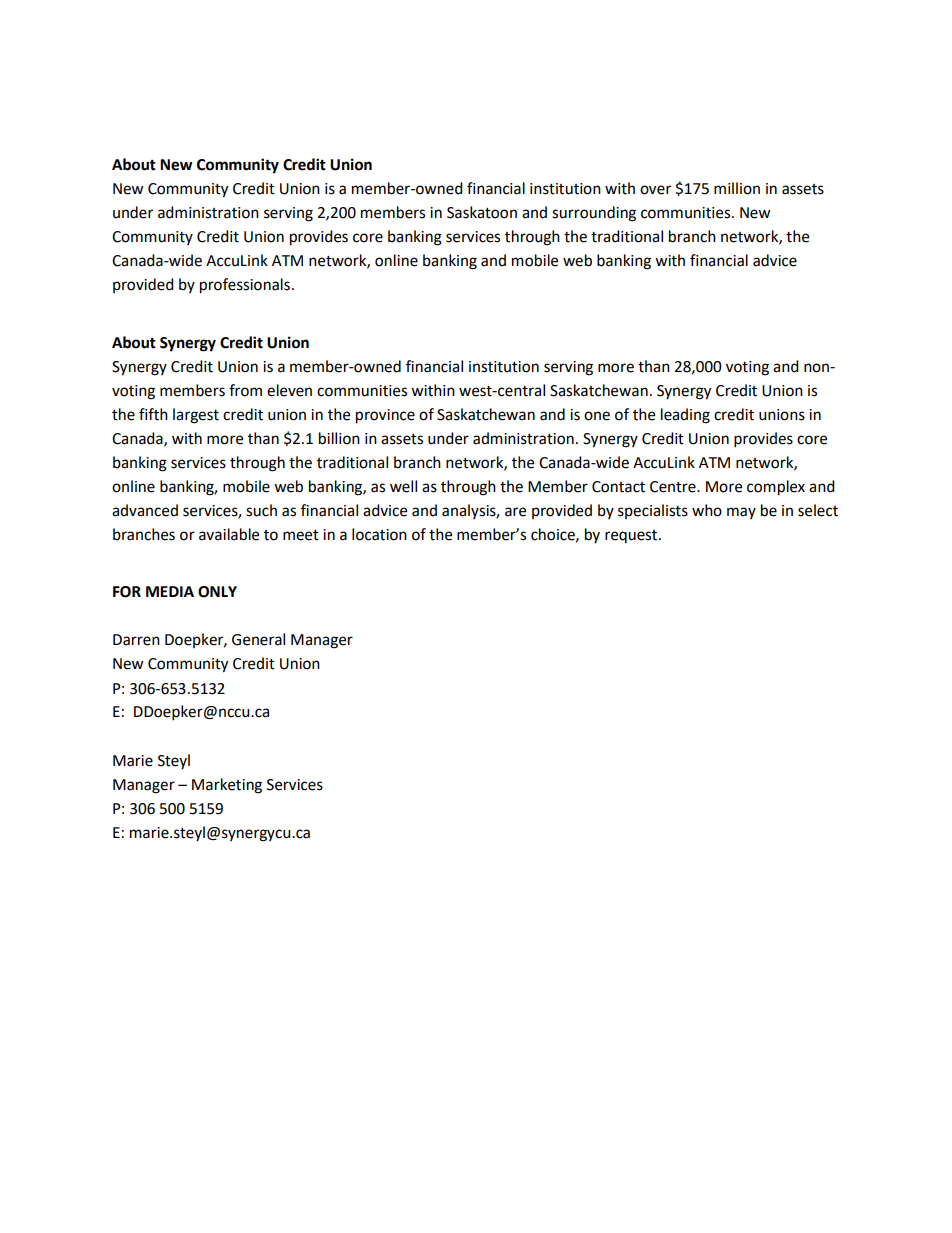 This screenshot has height=1233, width=952. What do you see at coordinates (482, 212) in the screenshot?
I see `Saskatoon` at bounding box center [482, 212].
